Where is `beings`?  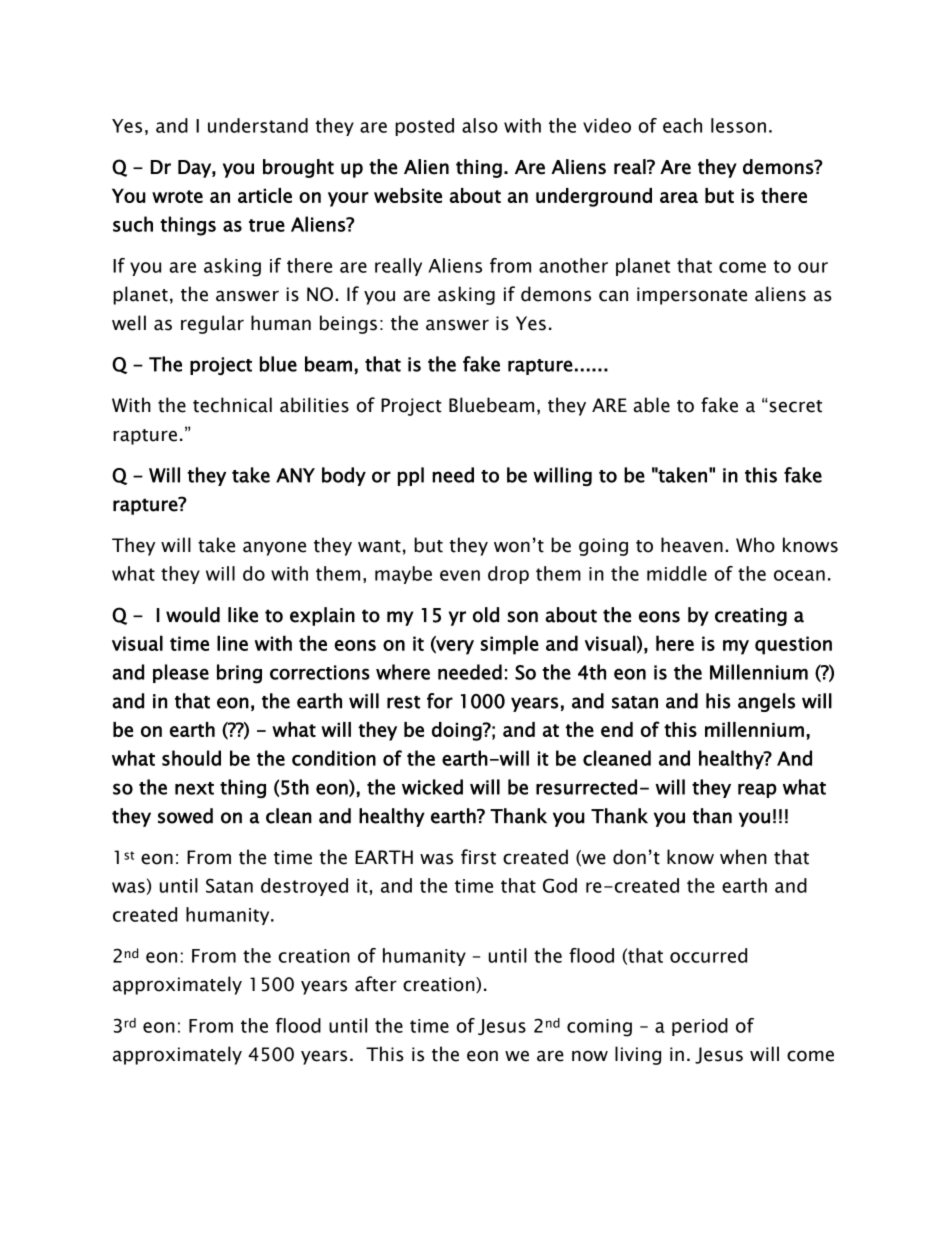
beings is located at coordinates (348, 324).
